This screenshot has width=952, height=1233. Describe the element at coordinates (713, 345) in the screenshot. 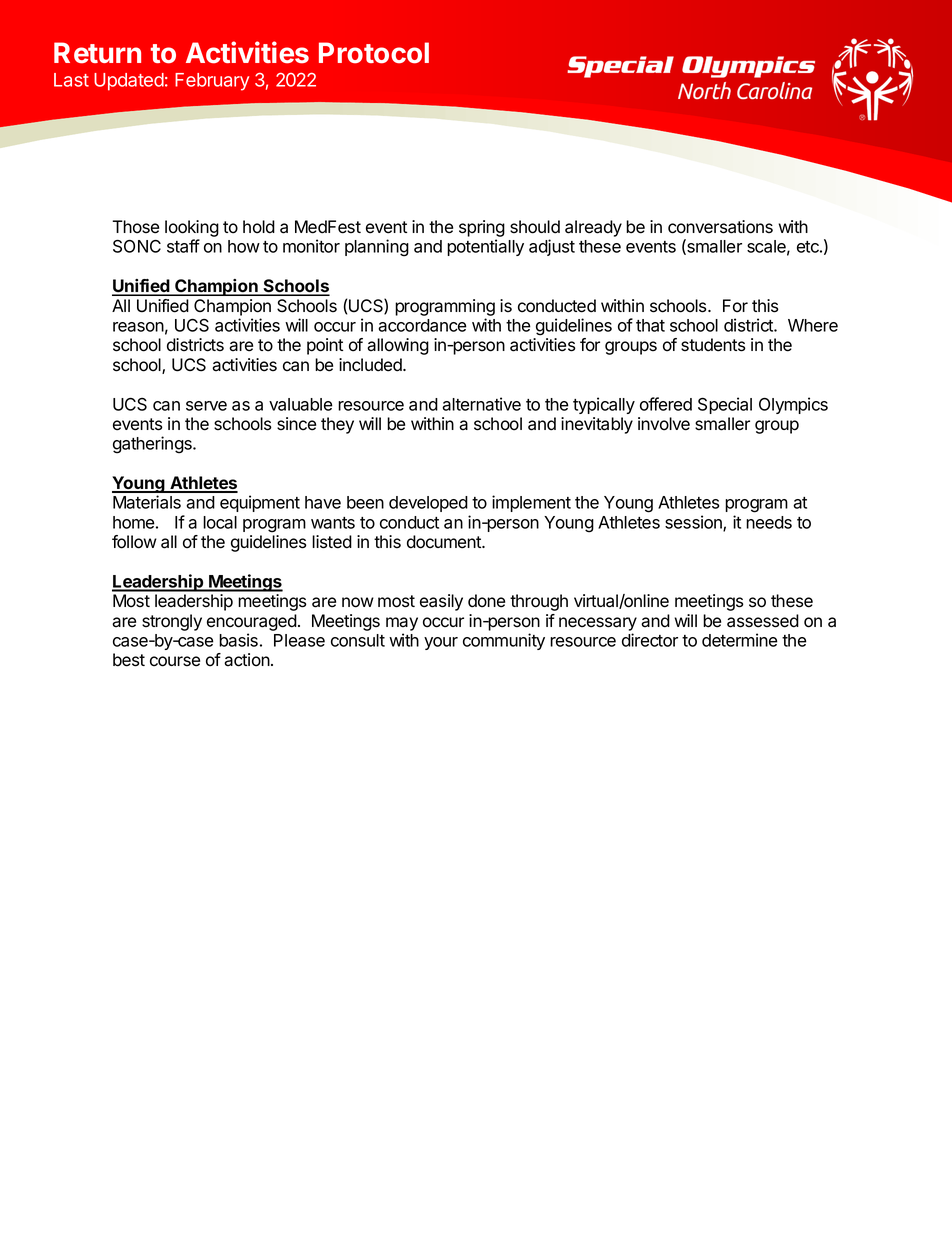

I see `students` at that location.
